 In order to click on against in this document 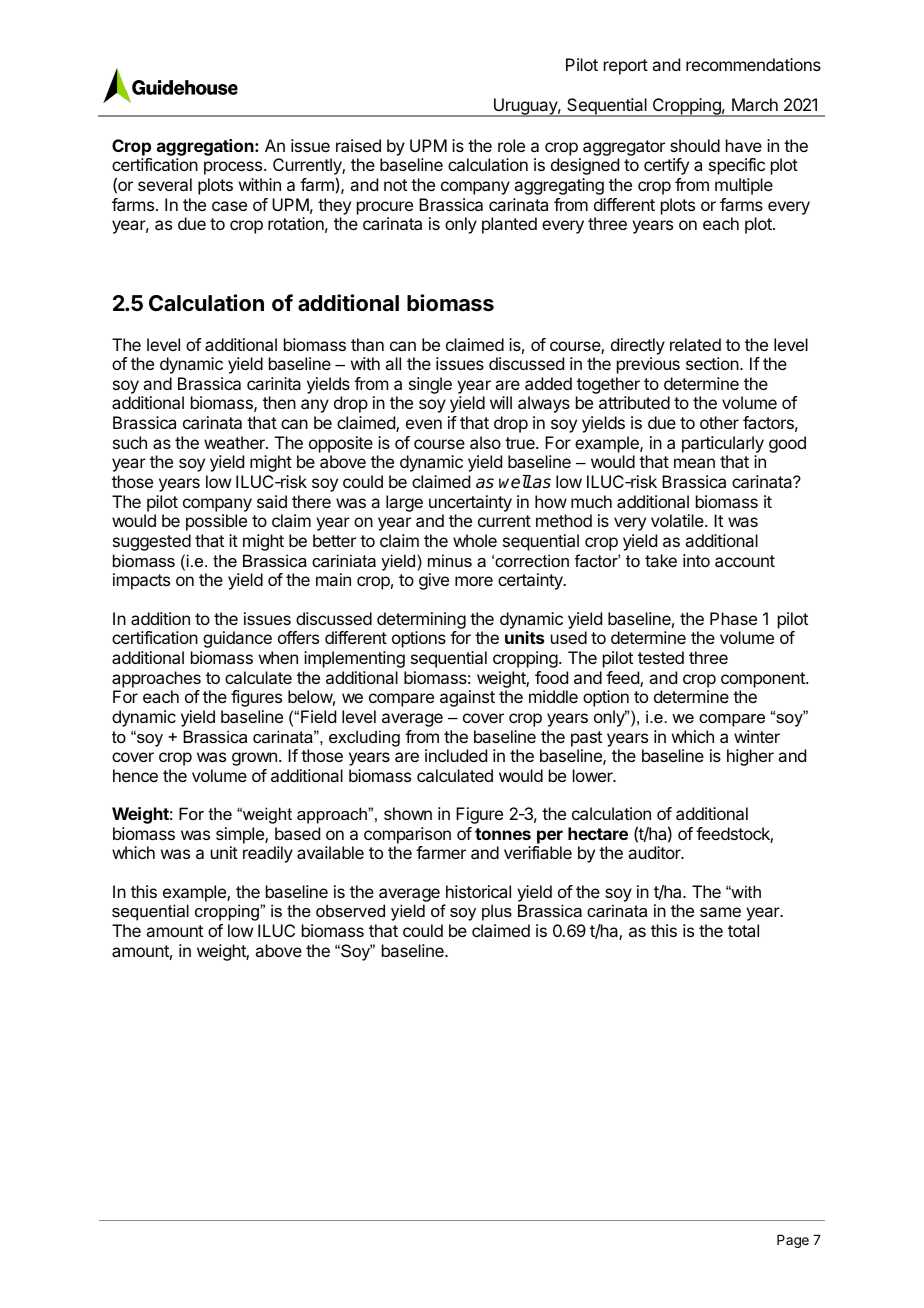, I will do `click(467, 698)`.
